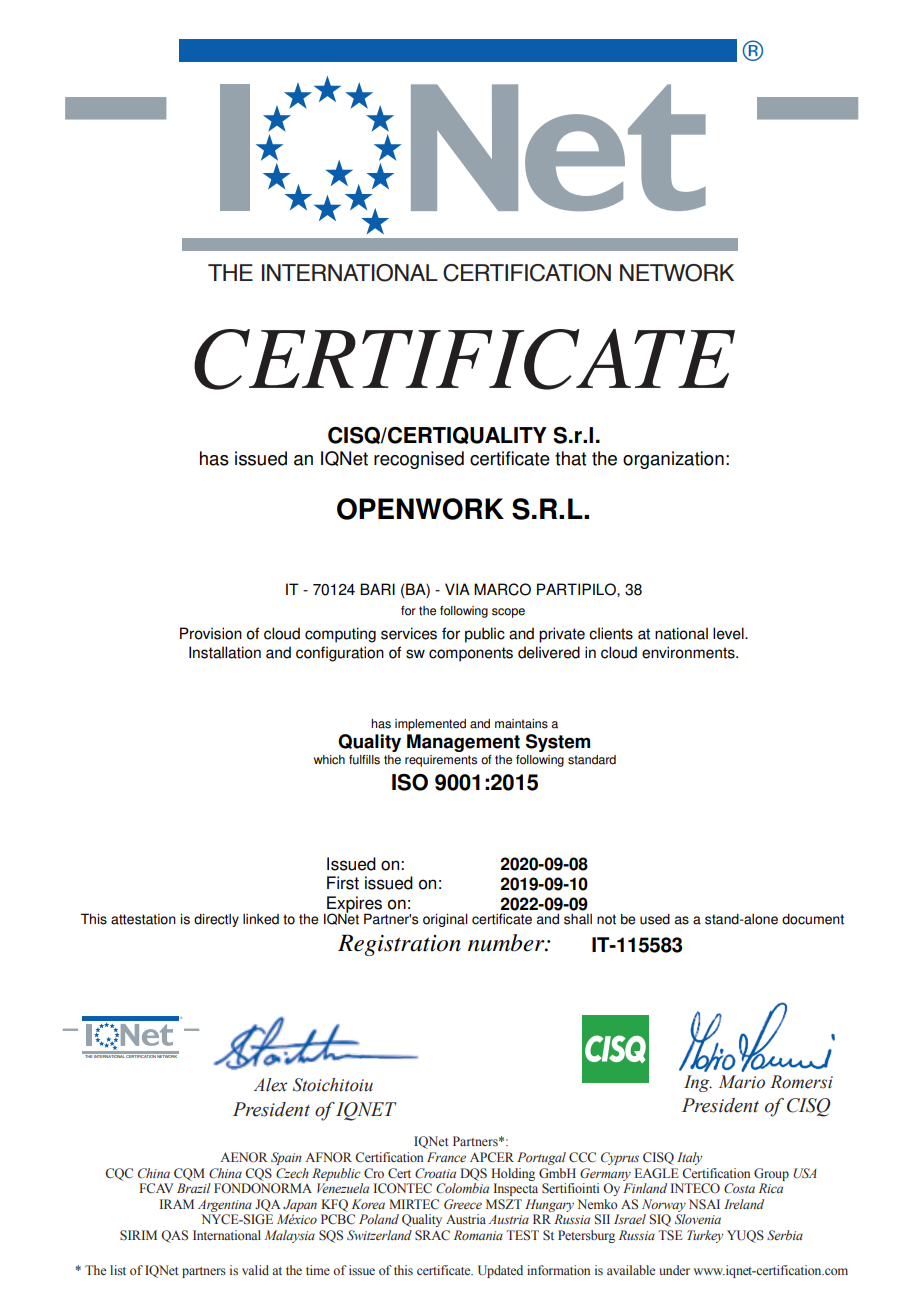 The width and height of the screenshot is (924, 1308). What do you see at coordinates (673, 460) in the screenshot?
I see `organization` at bounding box center [673, 460].
